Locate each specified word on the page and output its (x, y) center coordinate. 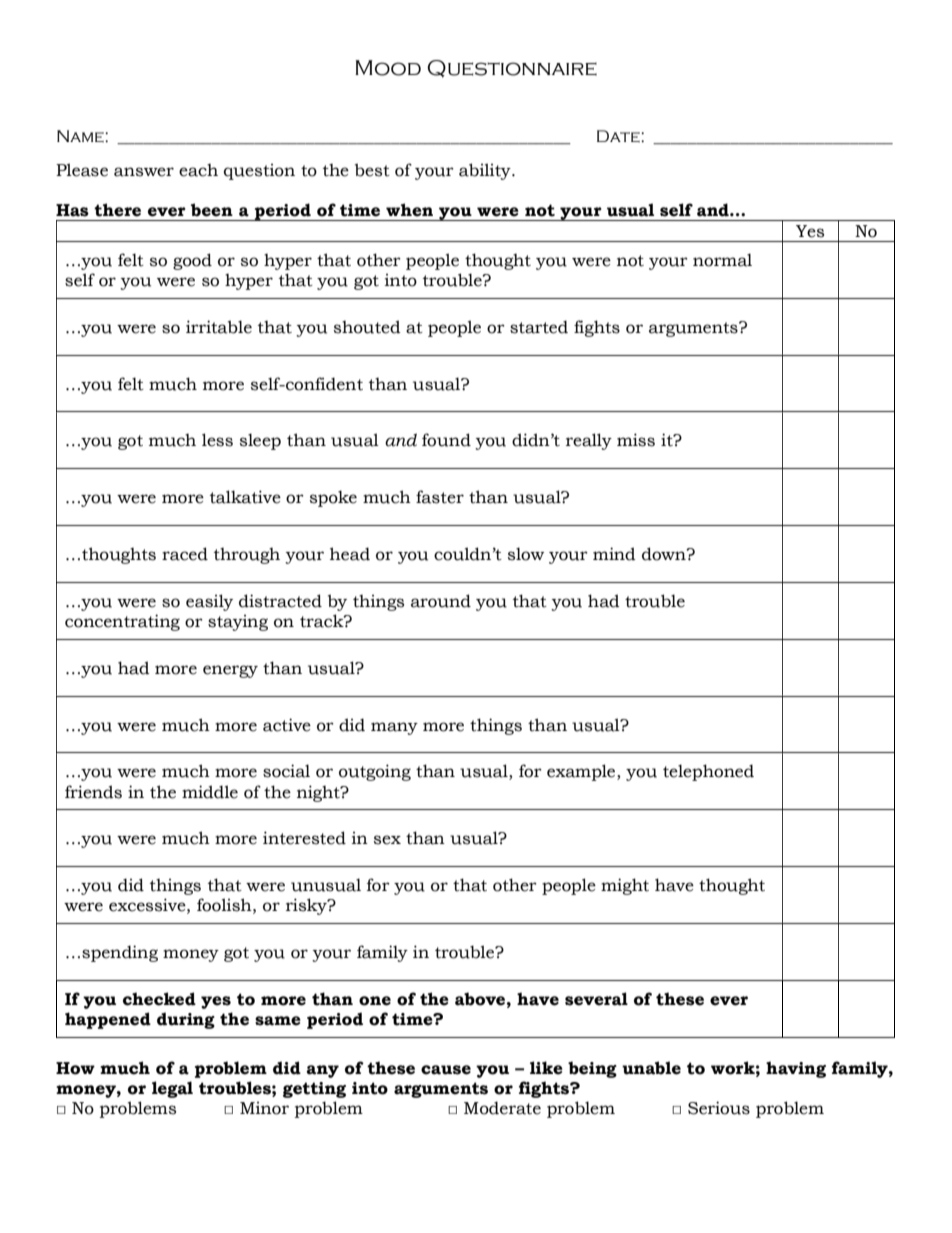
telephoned (708, 772)
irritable (219, 327)
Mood (388, 68)
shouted (367, 327)
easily (209, 602)
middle (210, 792)
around (441, 601)
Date (619, 136)
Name (81, 136)
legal (172, 1089)
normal (722, 260)
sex (387, 840)
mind (614, 554)
